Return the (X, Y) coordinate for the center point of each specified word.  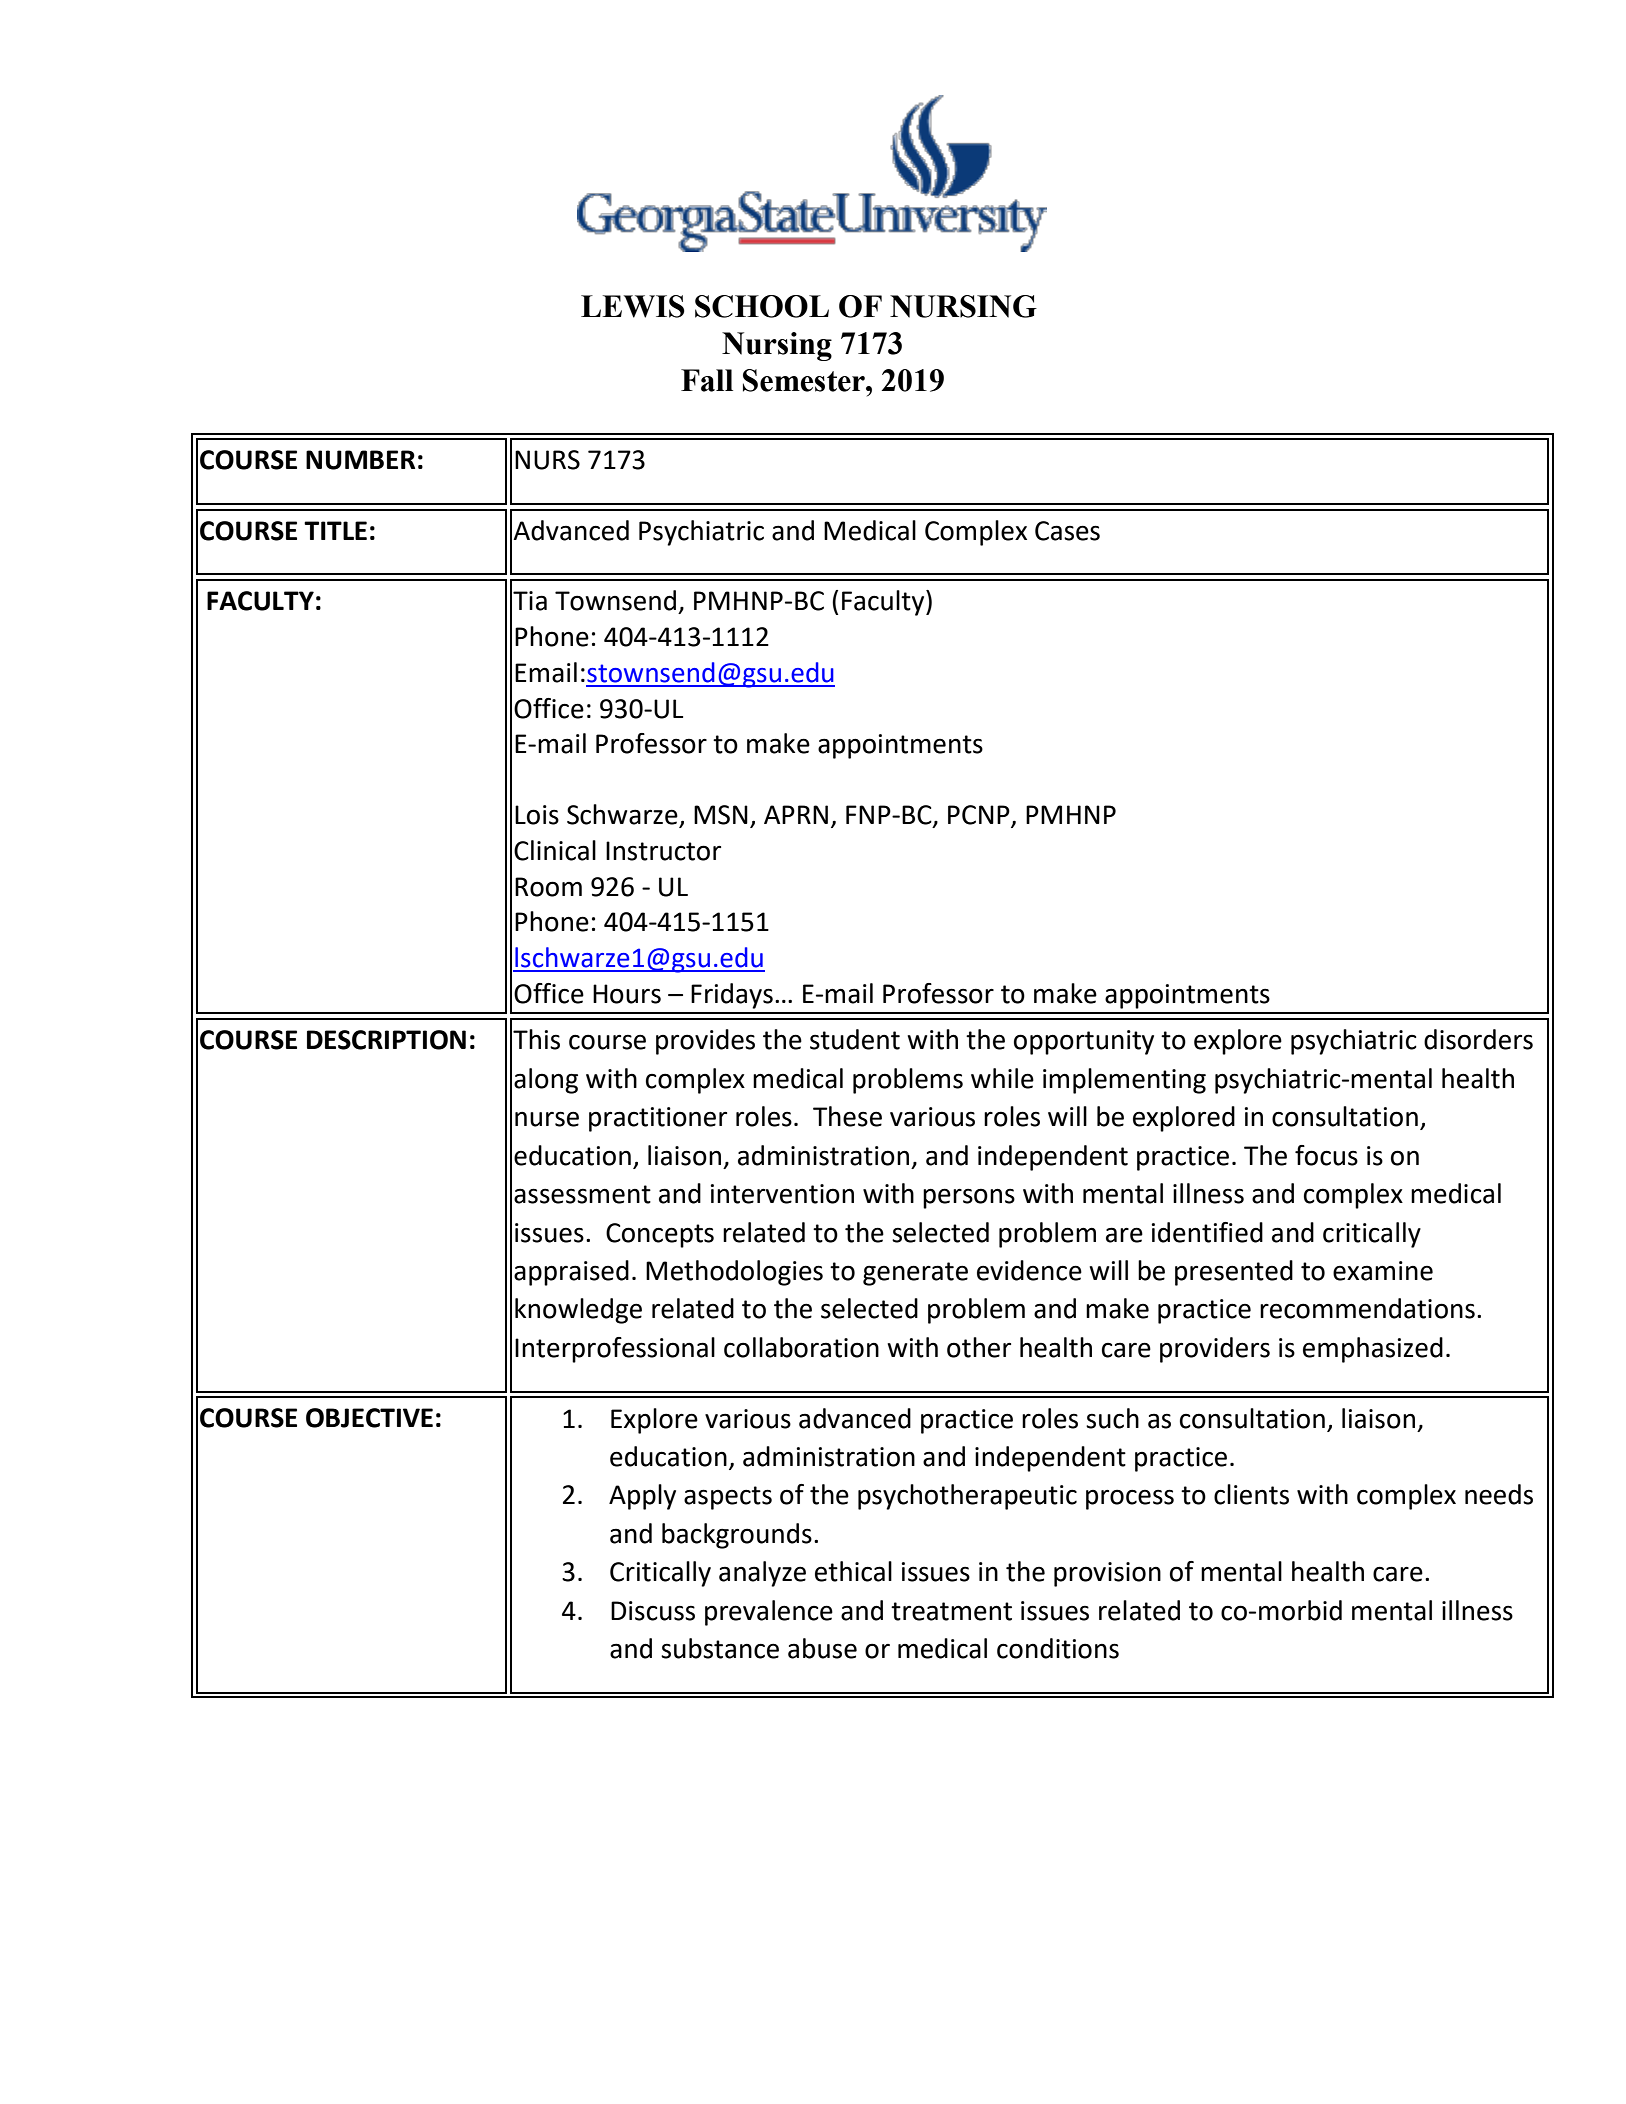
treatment (951, 1611)
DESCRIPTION (386, 1040)
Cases (1067, 531)
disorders (1478, 1039)
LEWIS (633, 306)
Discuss (653, 1611)
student (855, 1039)
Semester (805, 380)
